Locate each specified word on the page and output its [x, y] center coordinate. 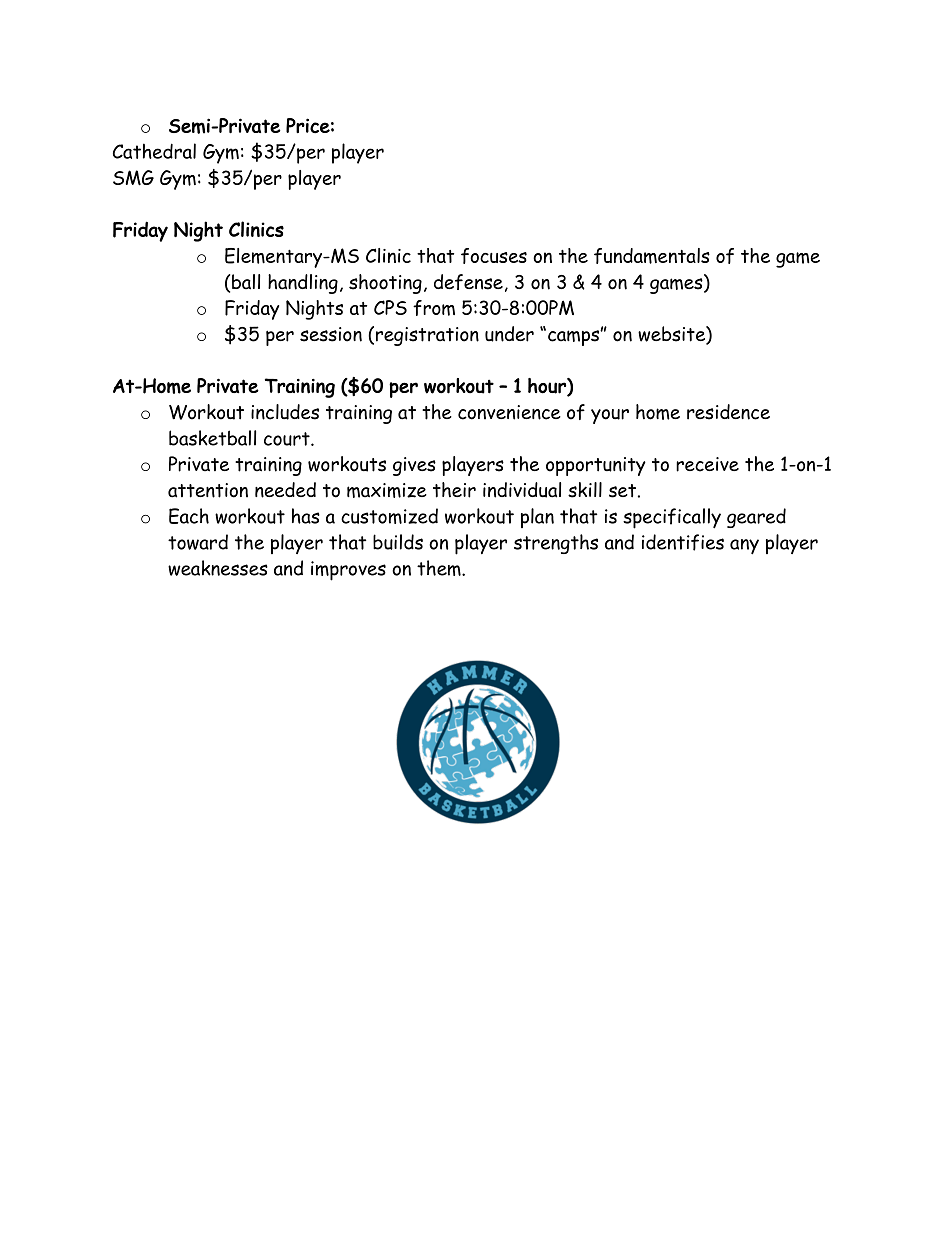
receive [707, 464]
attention [208, 490]
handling [303, 284]
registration [427, 336]
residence [728, 412]
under [509, 334]
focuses [494, 256]
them [440, 568]
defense [468, 282]
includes [285, 412]
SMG [133, 178]
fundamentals [652, 256]
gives [414, 466]
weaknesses [218, 568]
